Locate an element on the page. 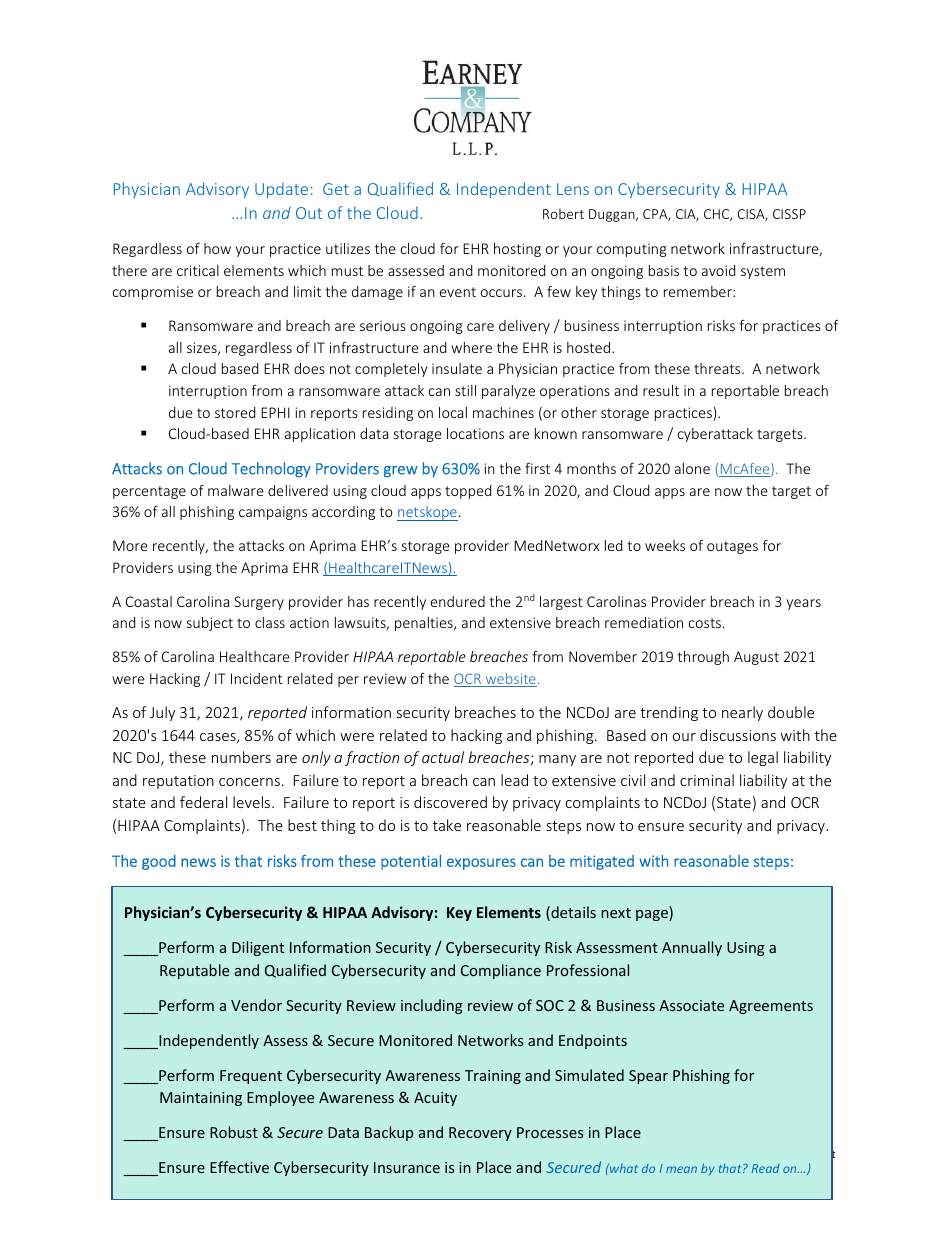 The image size is (952, 1233). take is located at coordinates (447, 825).
